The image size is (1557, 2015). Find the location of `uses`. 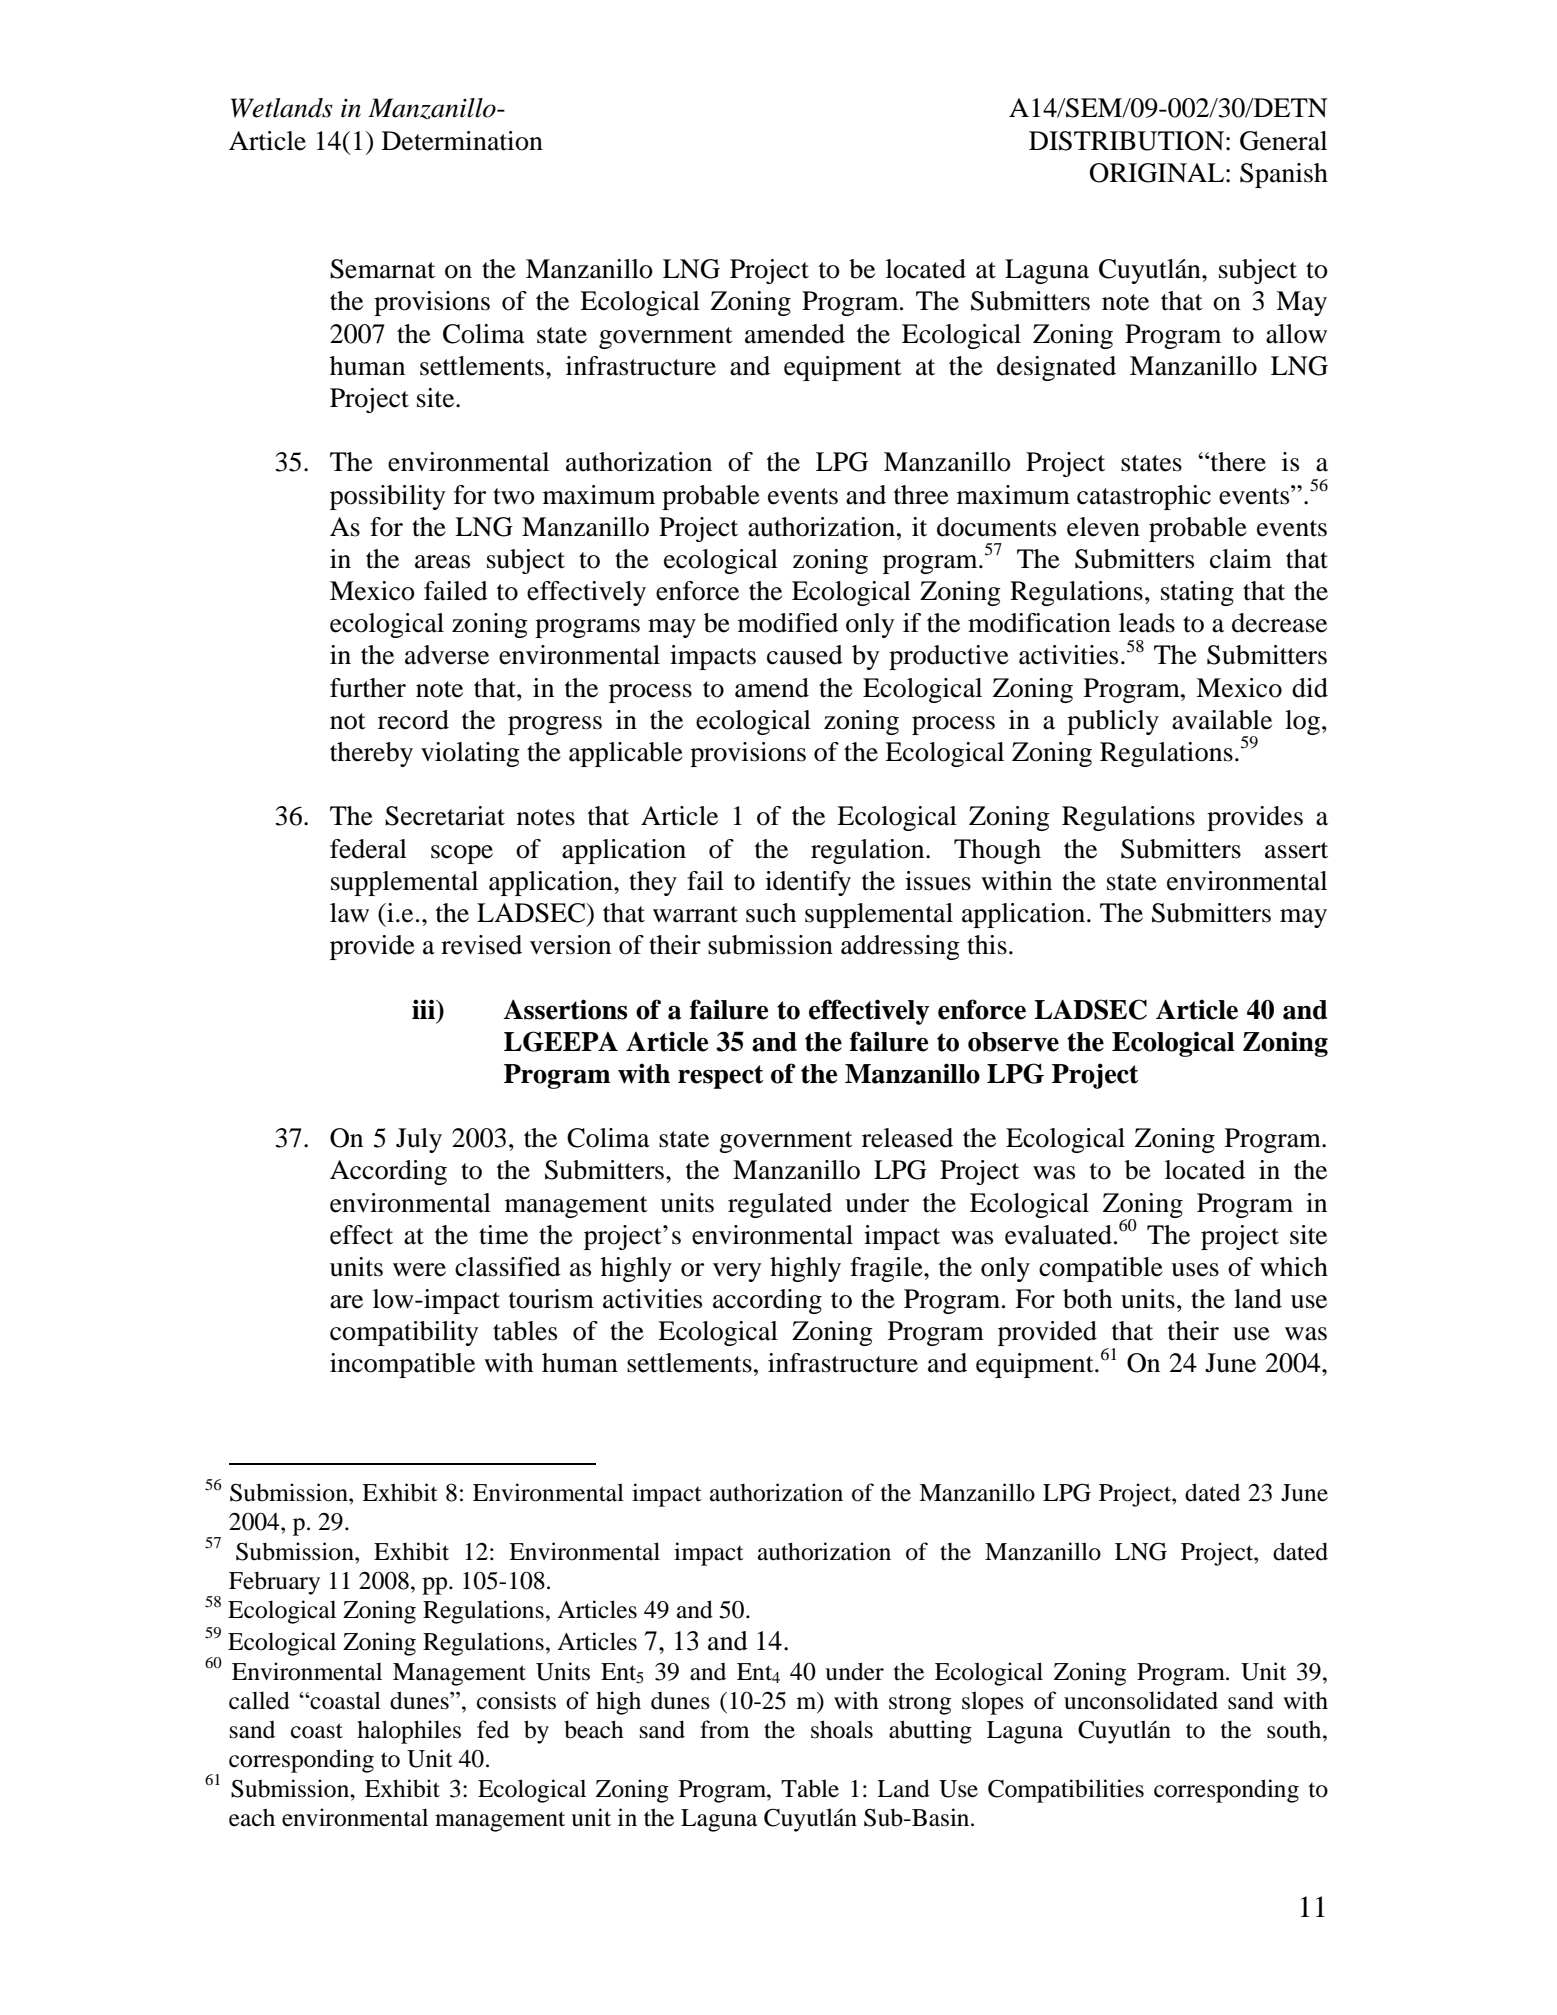

uses is located at coordinates (1195, 1270).
